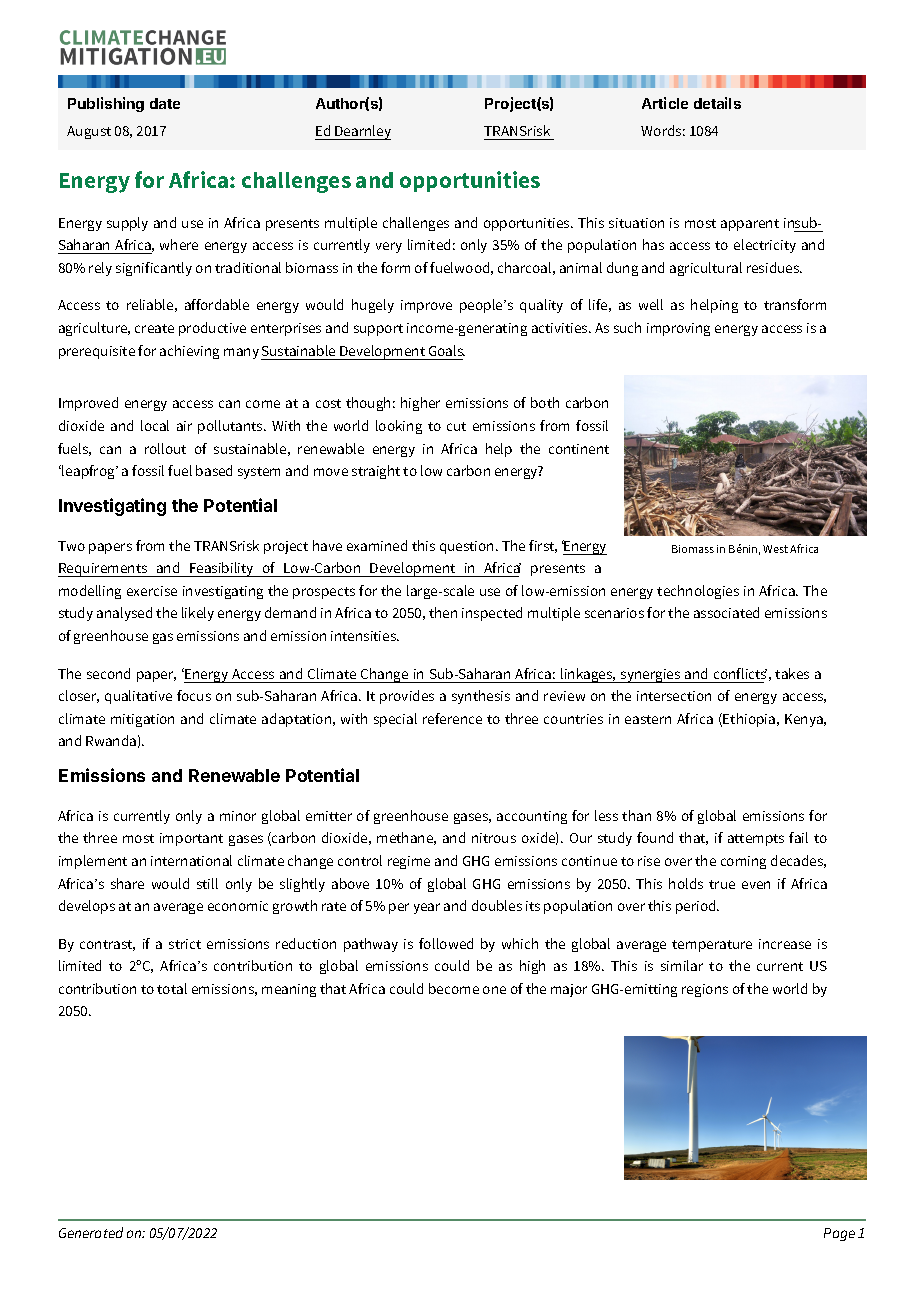 The height and width of the screenshot is (1308, 924). Describe the element at coordinates (389, 247) in the screenshot. I see `very` at that location.
